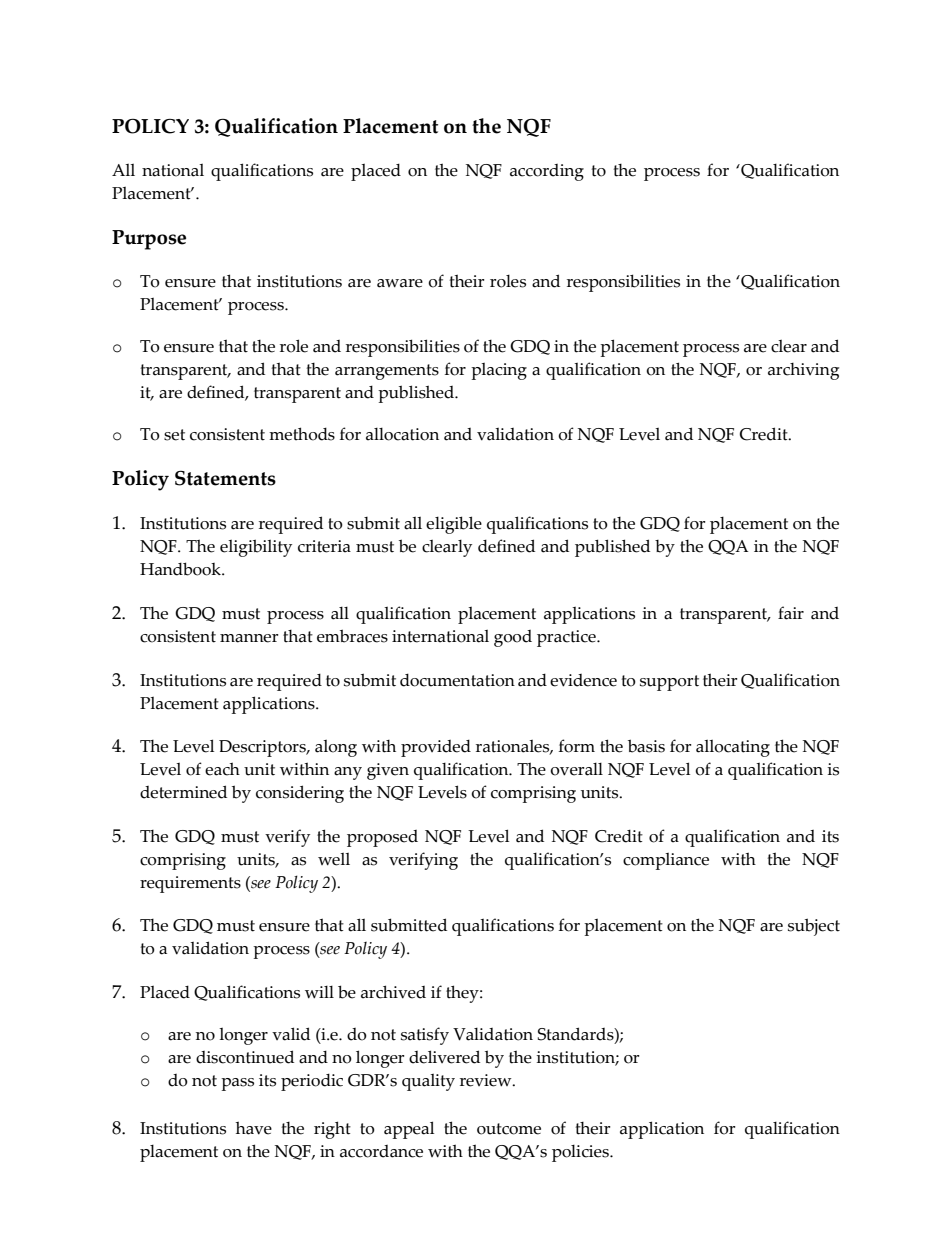  What do you see at coordinates (803, 371) in the image?
I see `archiving` at bounding box center [803, 371].
